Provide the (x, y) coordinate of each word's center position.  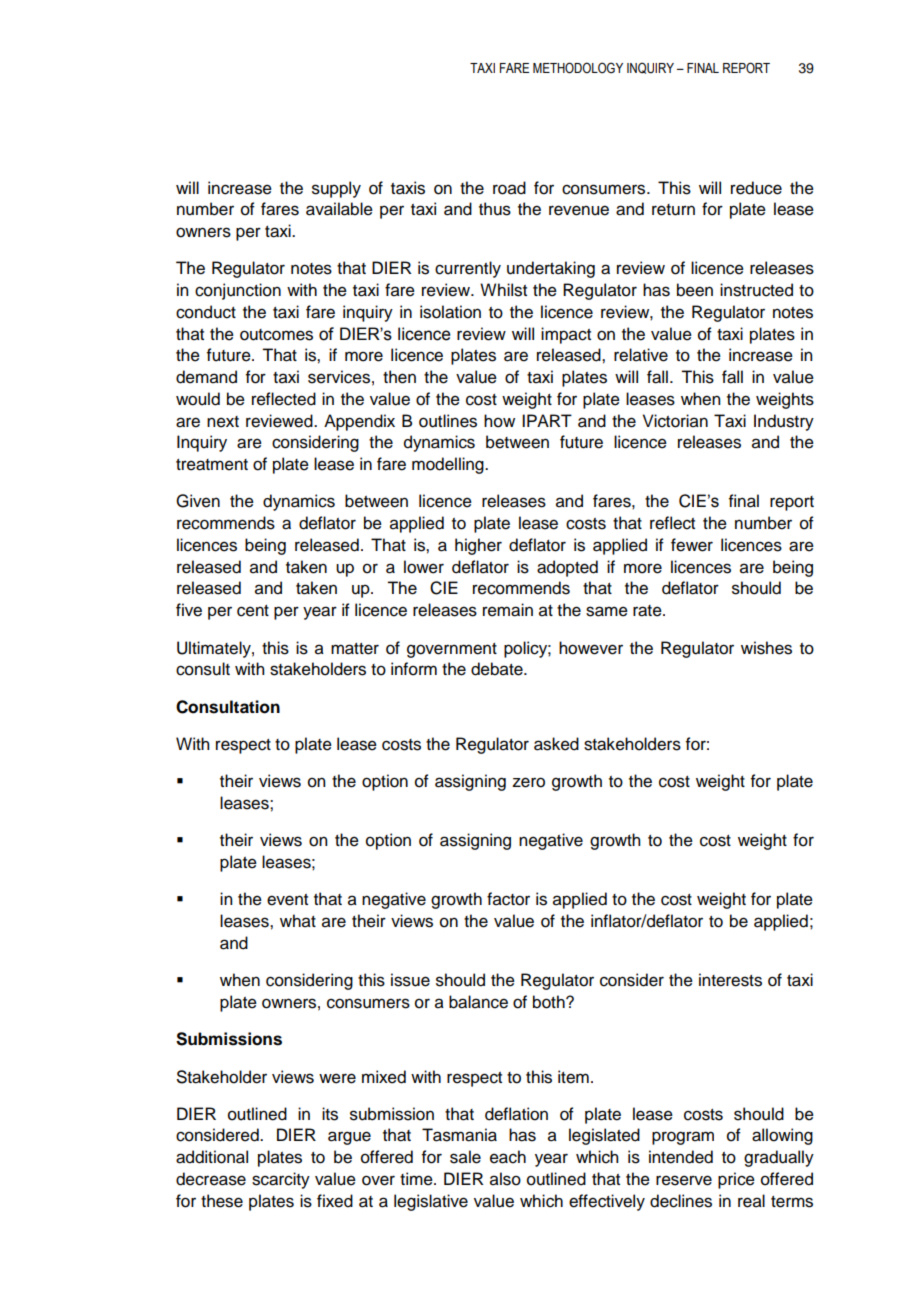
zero (528, 782)
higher (478, 546)
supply (336, 189)
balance (478, 1002)
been (695, 290)
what (298, 921)
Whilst (503, 290)
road (509, 188)
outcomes (276, 335)
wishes (766, 648)
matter (355, 649)
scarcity (281, 1180)
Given (198, 501)
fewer (692, 545)
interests (730, 980)
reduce (756, 188)
